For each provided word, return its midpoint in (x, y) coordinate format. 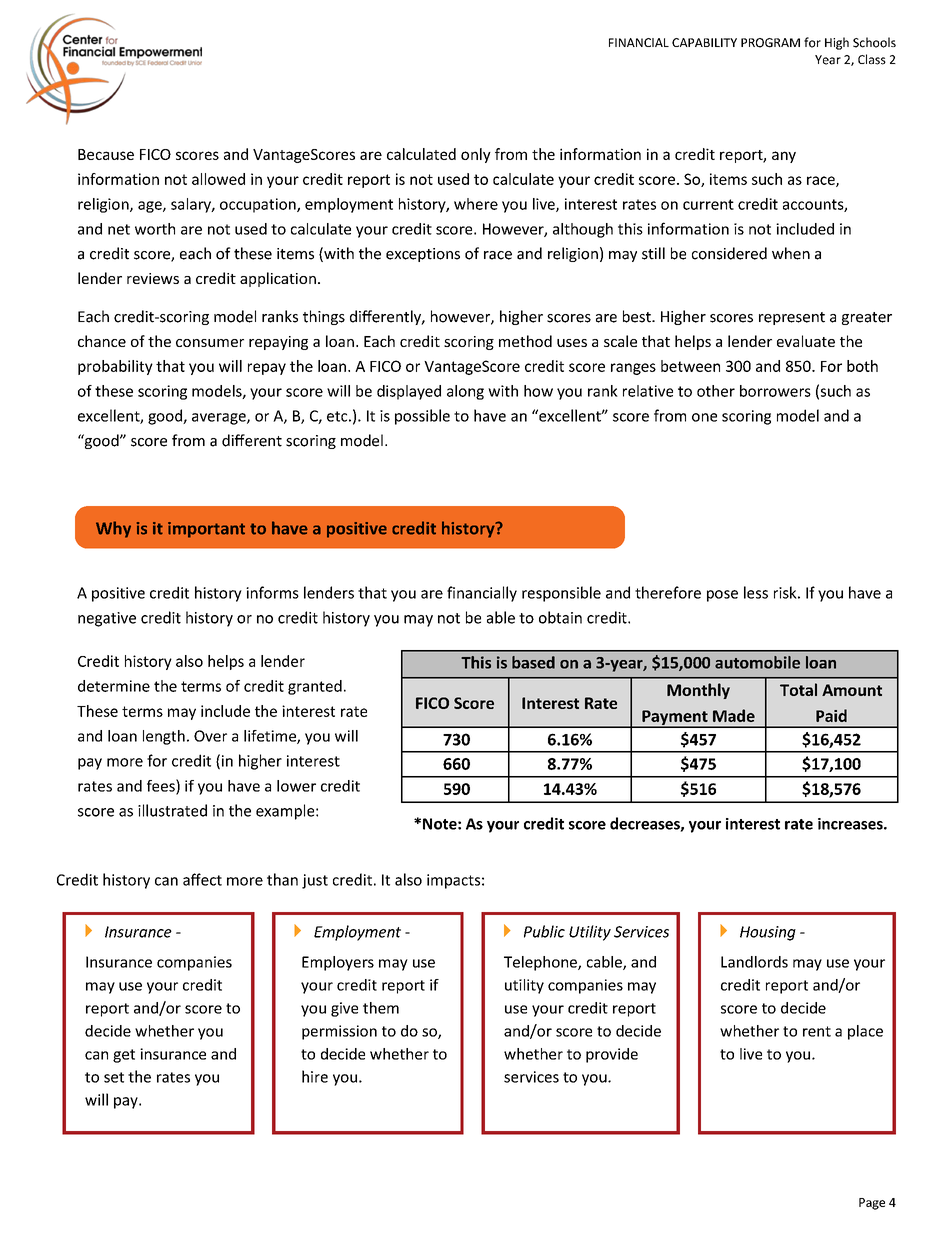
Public (544, 931)
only (476, 155)
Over (210, 736)
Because (106, 154)
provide (612, 1055)
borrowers (775, 391)
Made (734, 715)
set (114, 1077)
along (465, 392)
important (206, 530)
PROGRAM (770, 43)
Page (872, 1204)
